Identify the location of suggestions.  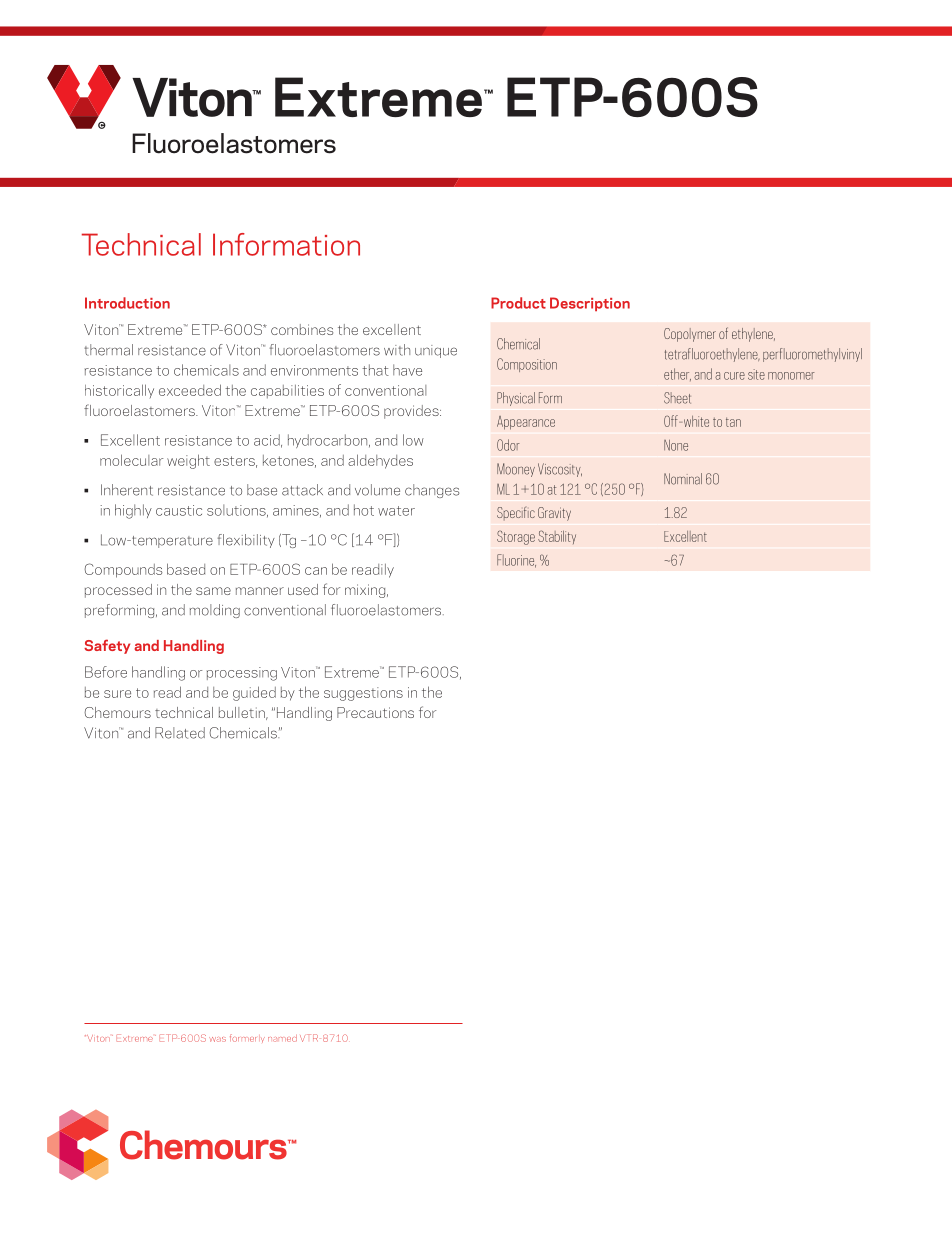
(363, 694).
